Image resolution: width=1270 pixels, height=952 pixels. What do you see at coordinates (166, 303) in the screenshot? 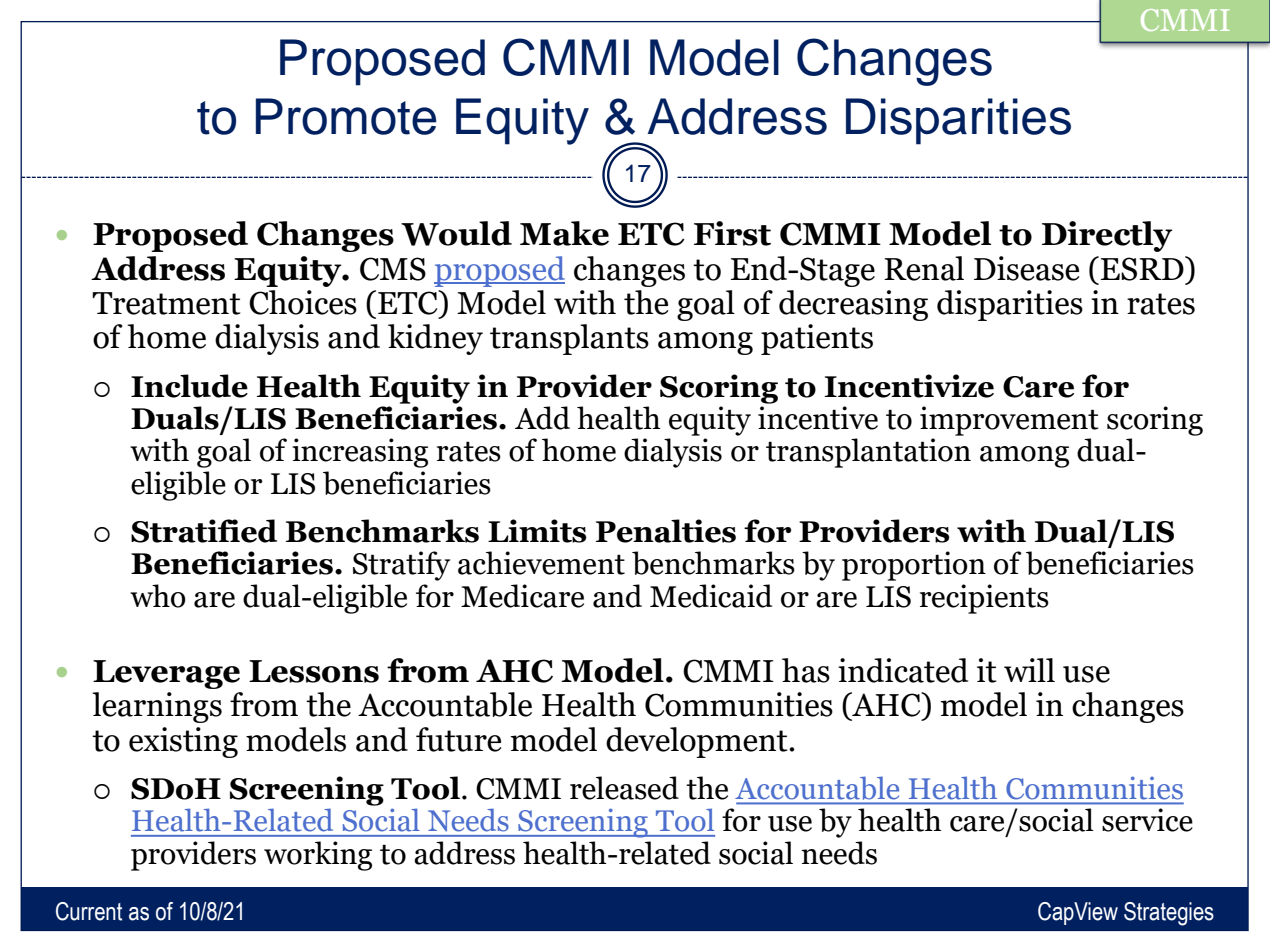
I see `Treatment` at bounding box center [166, 303].
